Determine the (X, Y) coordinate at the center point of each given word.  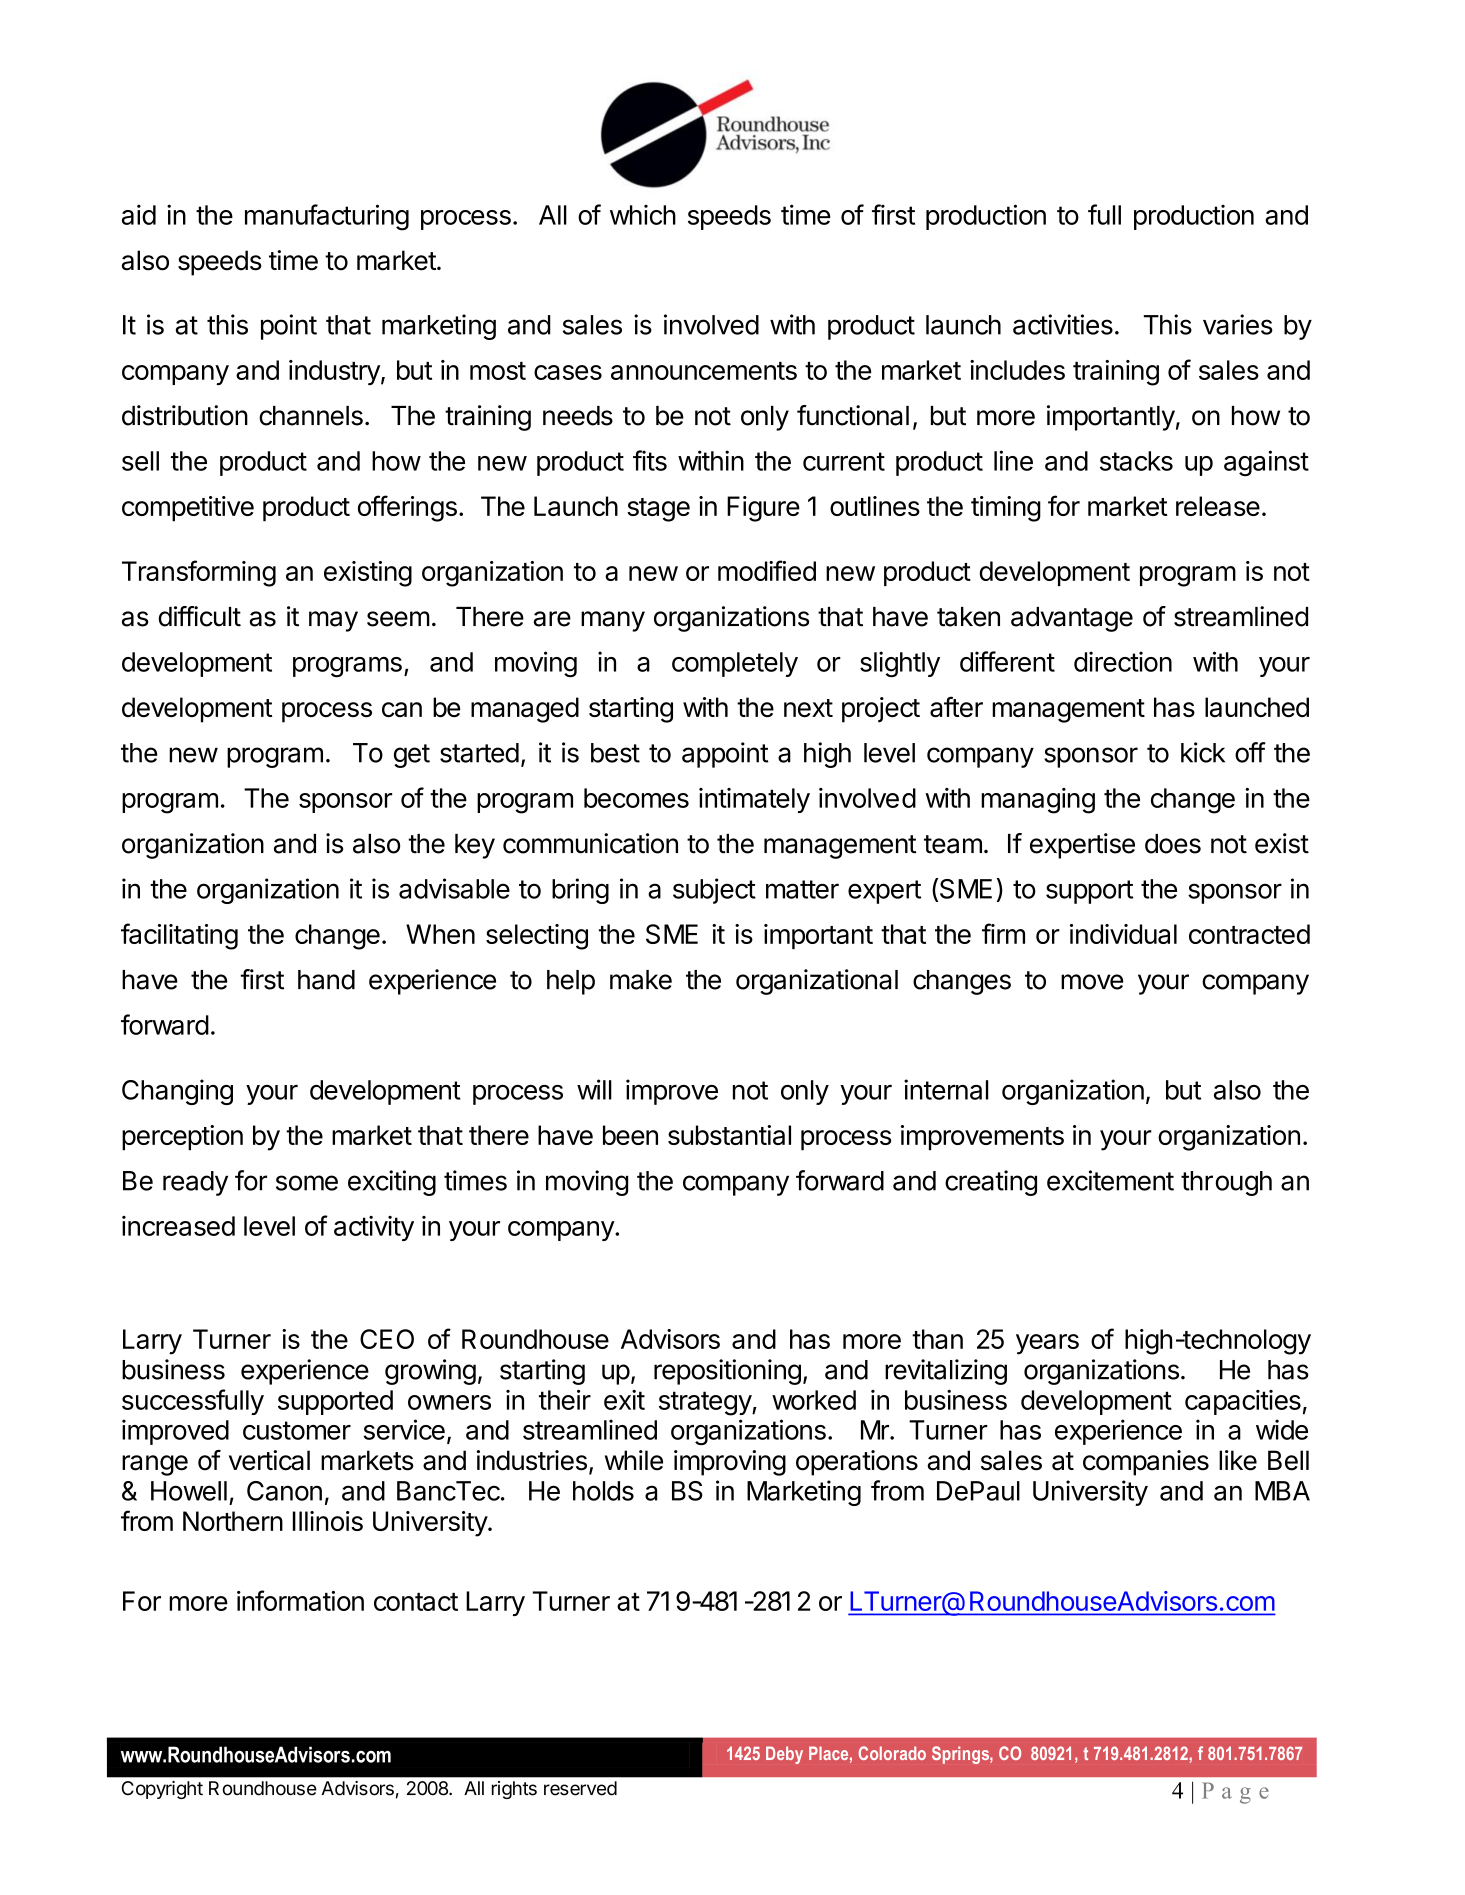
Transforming (199, 573)
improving (730, 1463)
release (1218, 506)
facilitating (179, 936)
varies (1238, 324)
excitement (1110, 1180)
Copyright (162, 1790)
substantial (729, 1135)
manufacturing (327, 217)
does (1173, 844)
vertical (269, 1460)
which (643, 215)
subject (714, 891)
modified (767, 570)
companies (1146, 1463)
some (307, 1183)
